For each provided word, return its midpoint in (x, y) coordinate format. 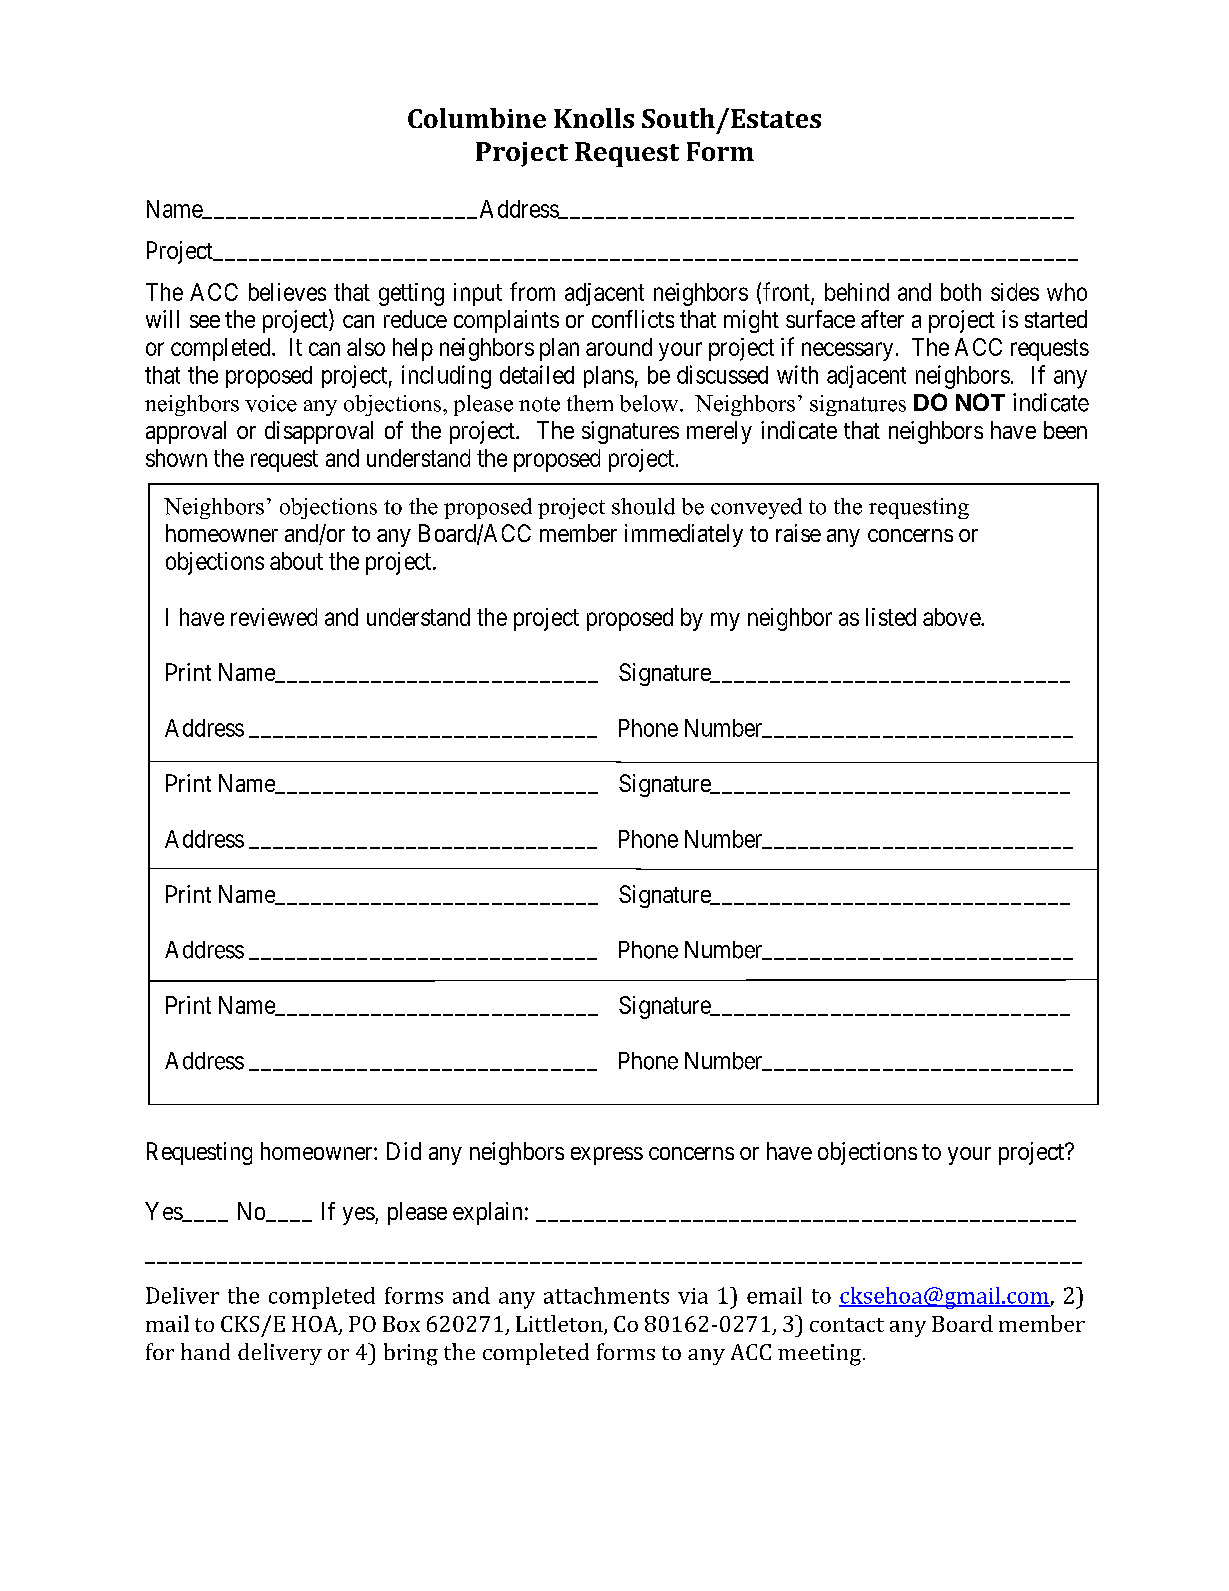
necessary (847, 351)
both (961, 292)
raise (798, 533)
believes (287, 292)
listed (891, 617)
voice (271, 403)
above (952, 617)
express (607, 1156)
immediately (684, 535)
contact (847, 1325)
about (296, 561)
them (590, 403)
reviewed (274, 617)
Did (404, 1151)
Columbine (477, 118)
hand (205, 1351)
